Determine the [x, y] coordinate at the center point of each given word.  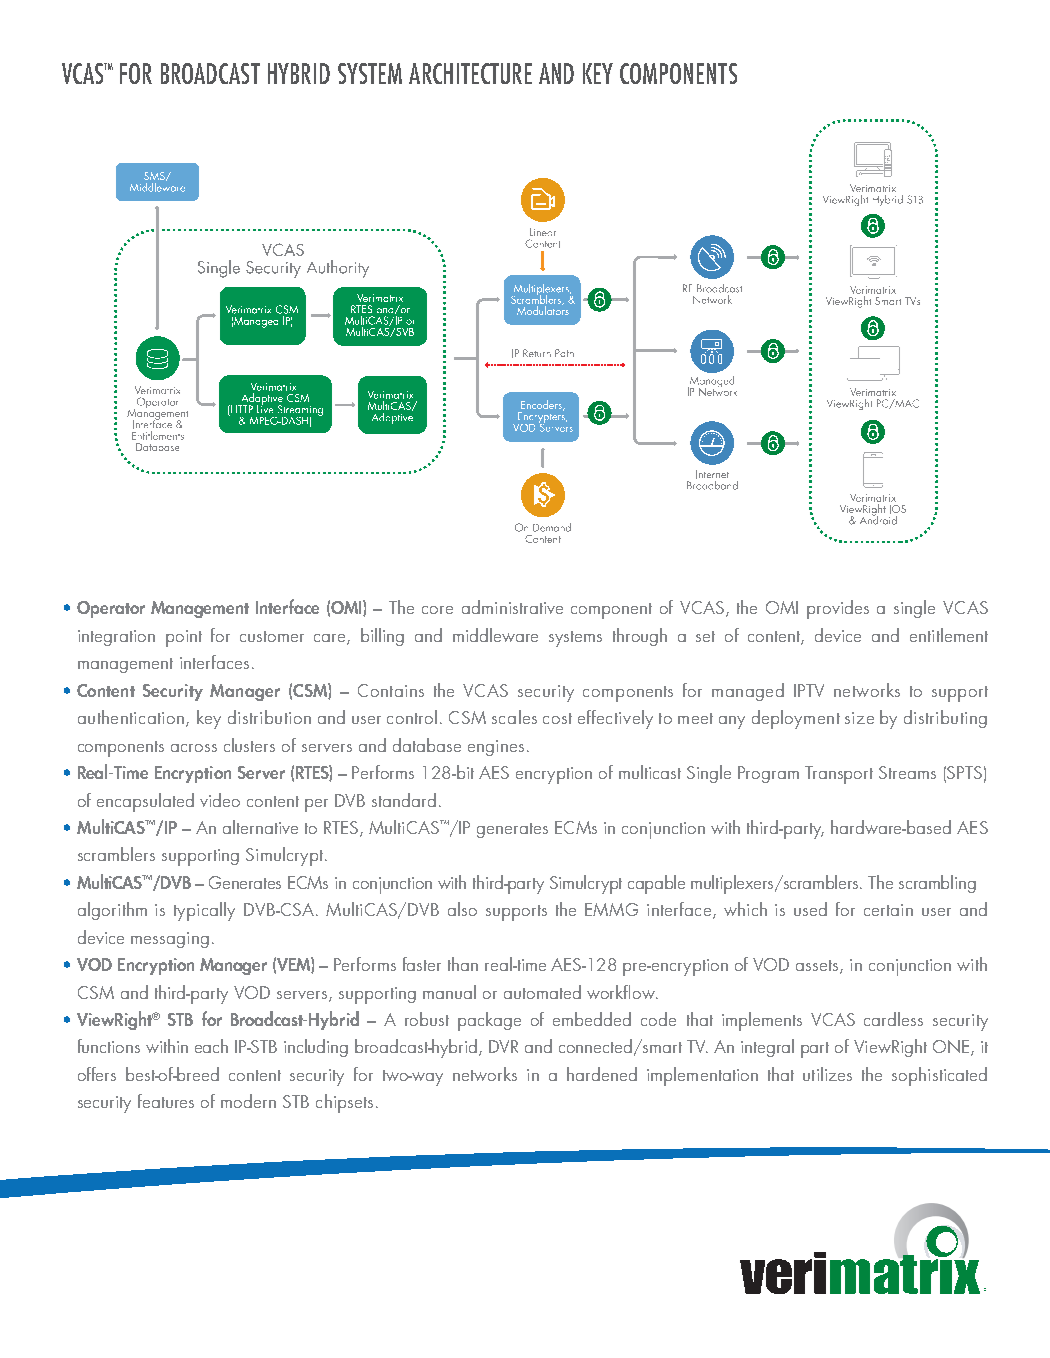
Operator [111, 609]
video [220, 800]
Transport [839, 775]
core [437, 610]
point [184, 638]
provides [838, 609]
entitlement [949, 635]
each [211, 1046]
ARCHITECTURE [470, 73]
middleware [495, 635]
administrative [512, 607]
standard [404, 800]
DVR [503, 1046]
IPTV [809, 690]
